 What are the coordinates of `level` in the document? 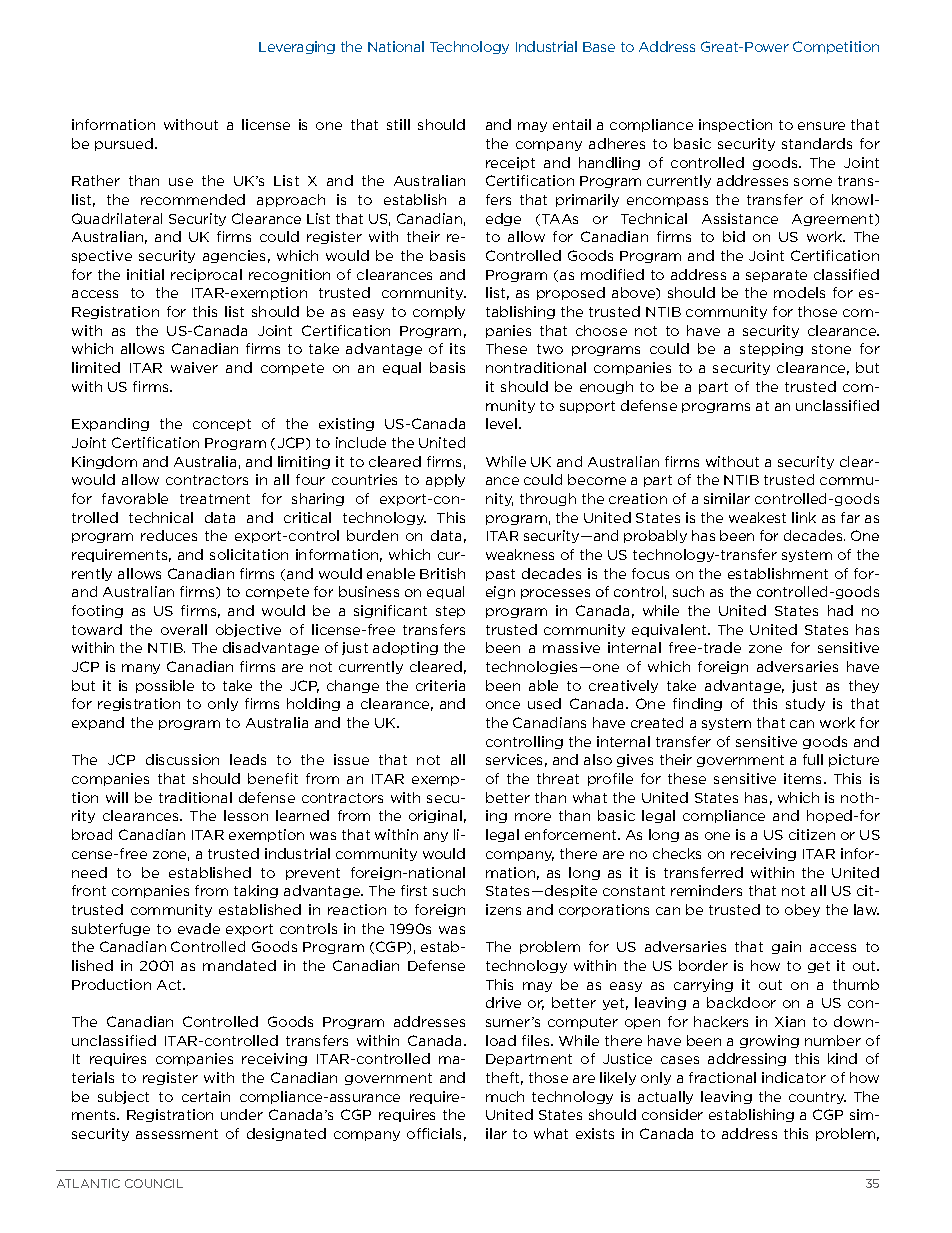 It's located at (503, 423).
